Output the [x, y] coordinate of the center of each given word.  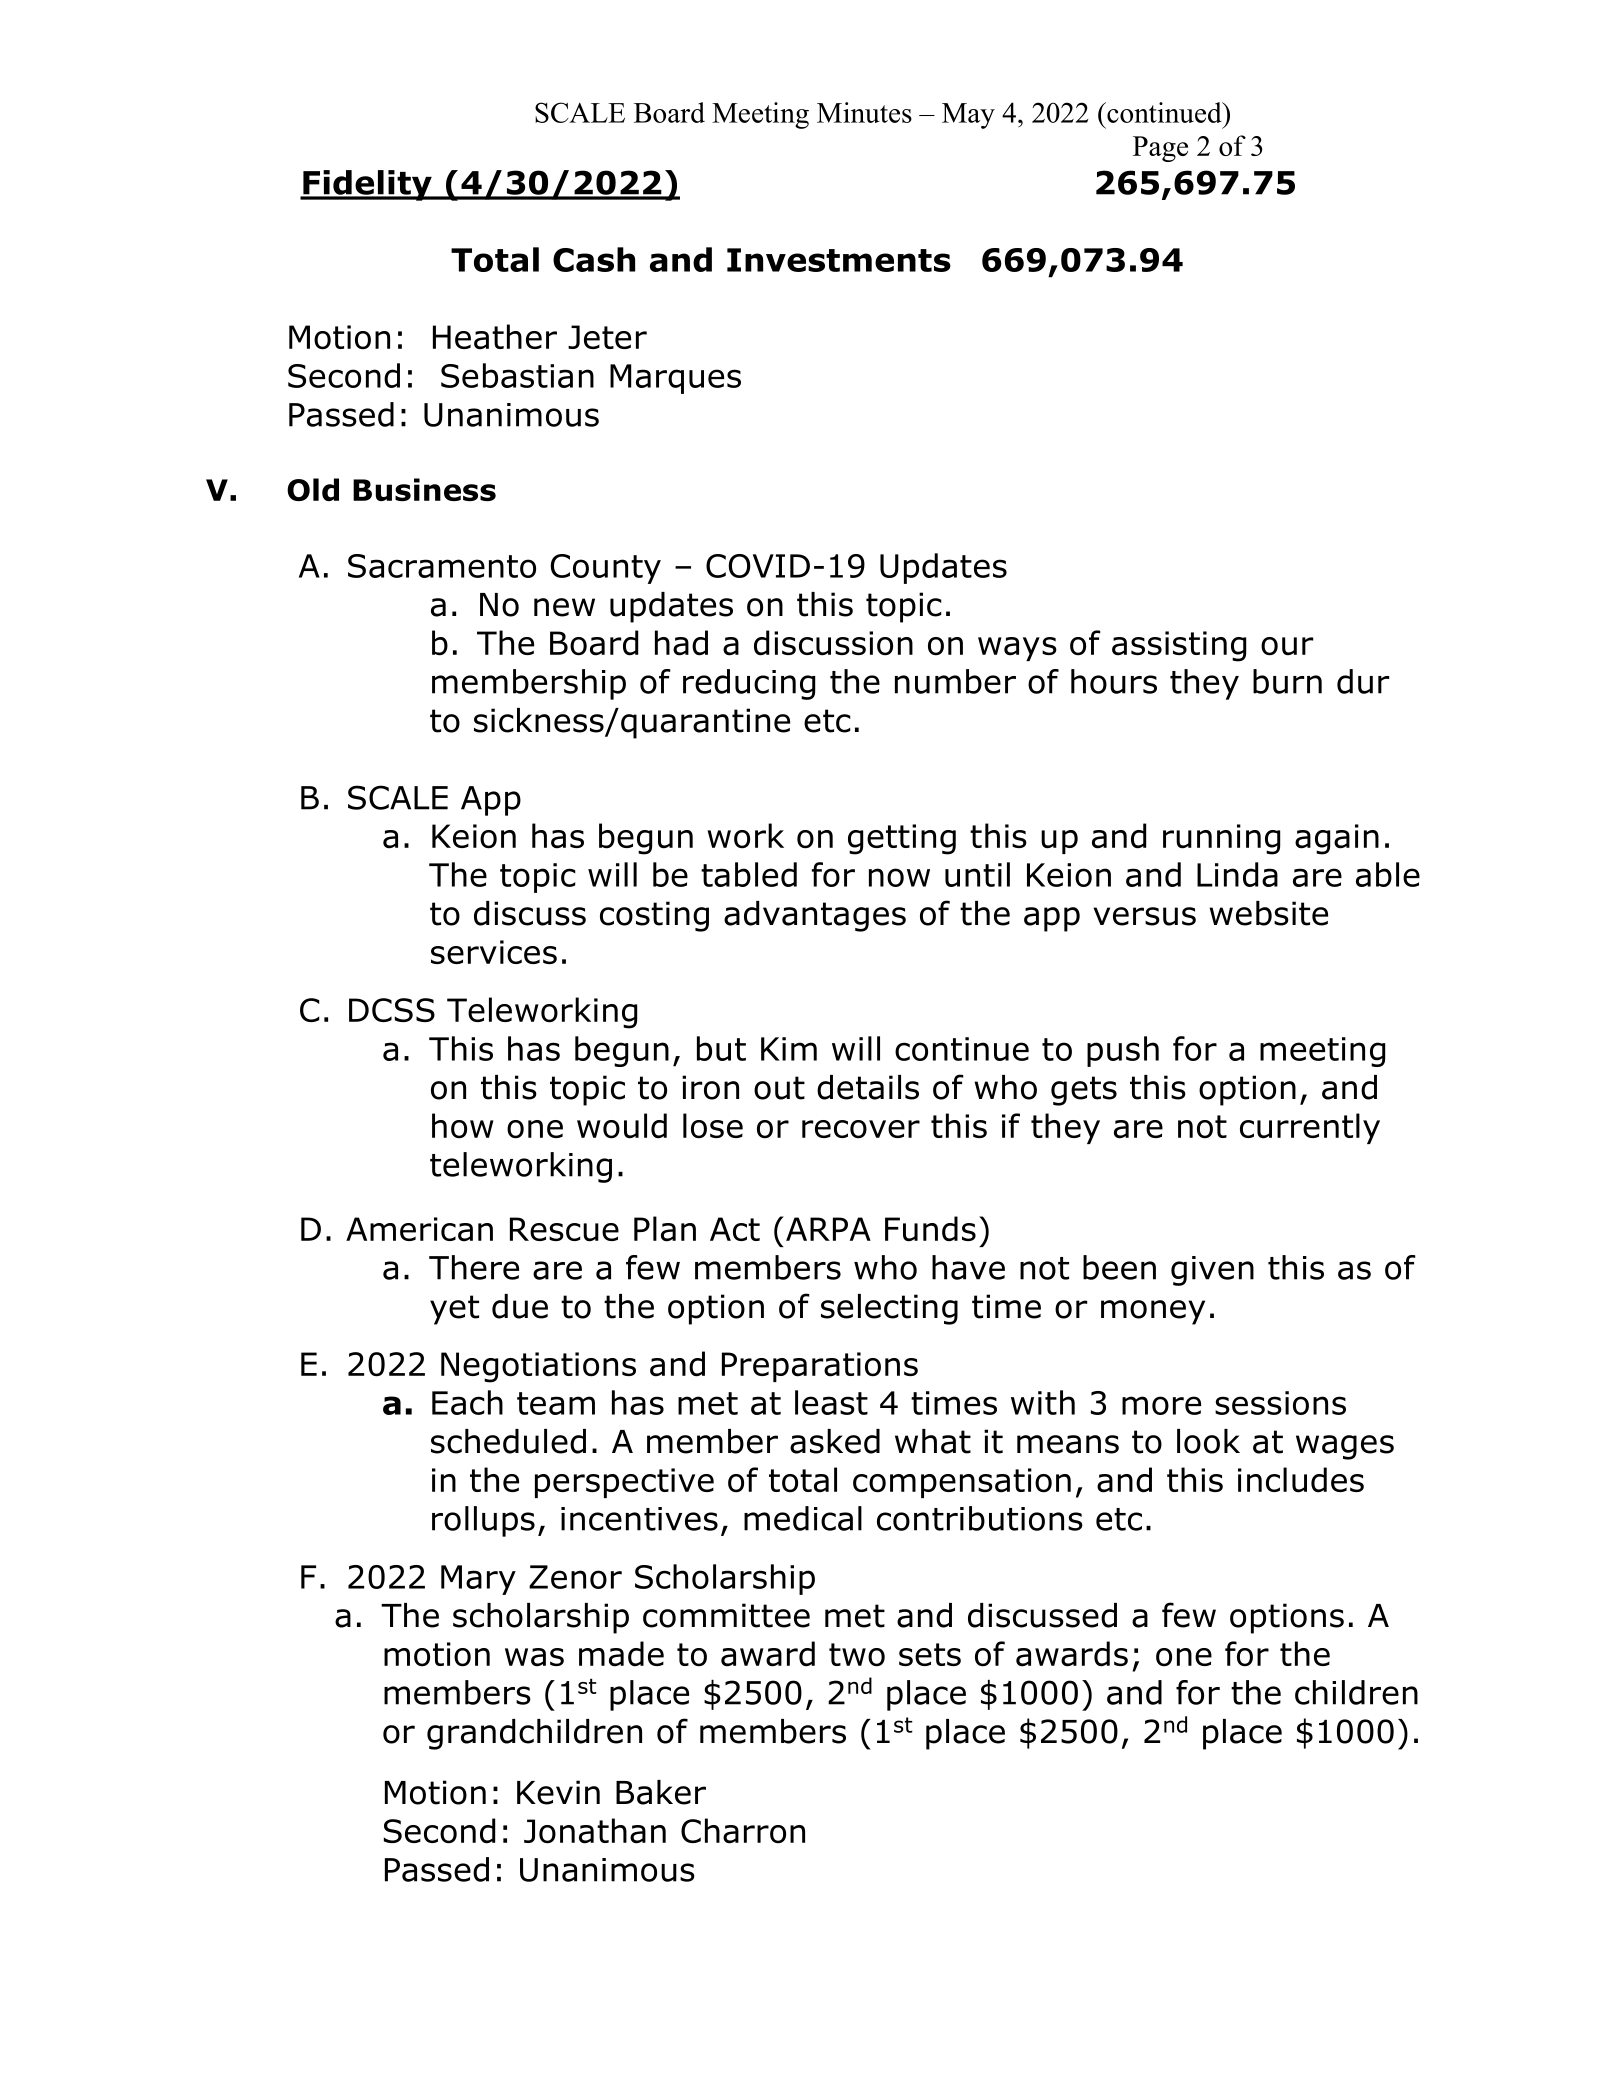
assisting [1179, 646]
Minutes [864, 112]
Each [467, 1402]
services [494, 952]
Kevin [558, 1792]
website [1268, 913]
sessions [1280, 1403]
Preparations [820, 1367]
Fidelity [367, 185]
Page [1160, 149]
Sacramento [442, 566]
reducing [749, 684]
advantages [815, 916]
